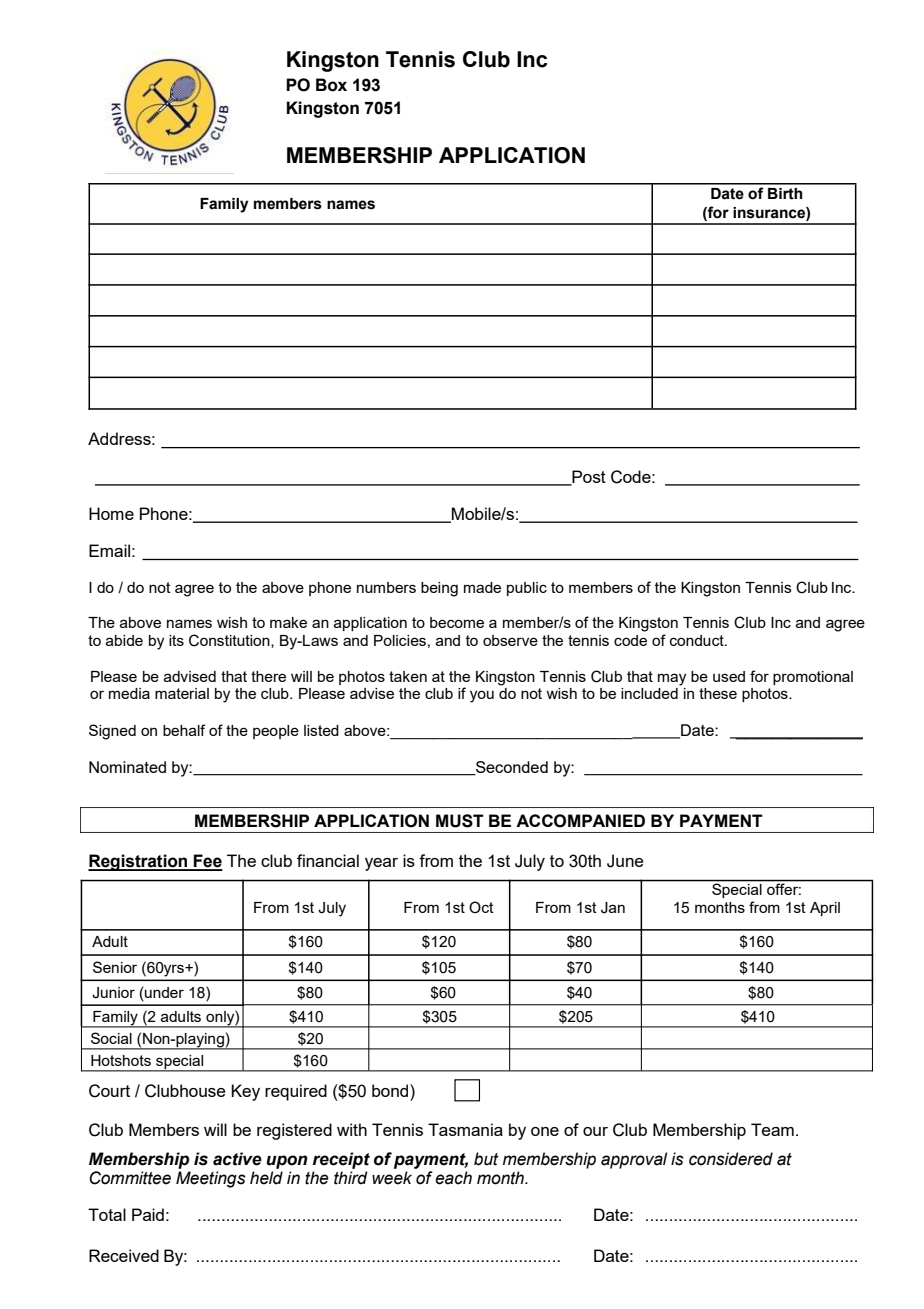  What do you see at coordinates (482, 696) in the document?
I see `you` at bounding box center [482, 696].
